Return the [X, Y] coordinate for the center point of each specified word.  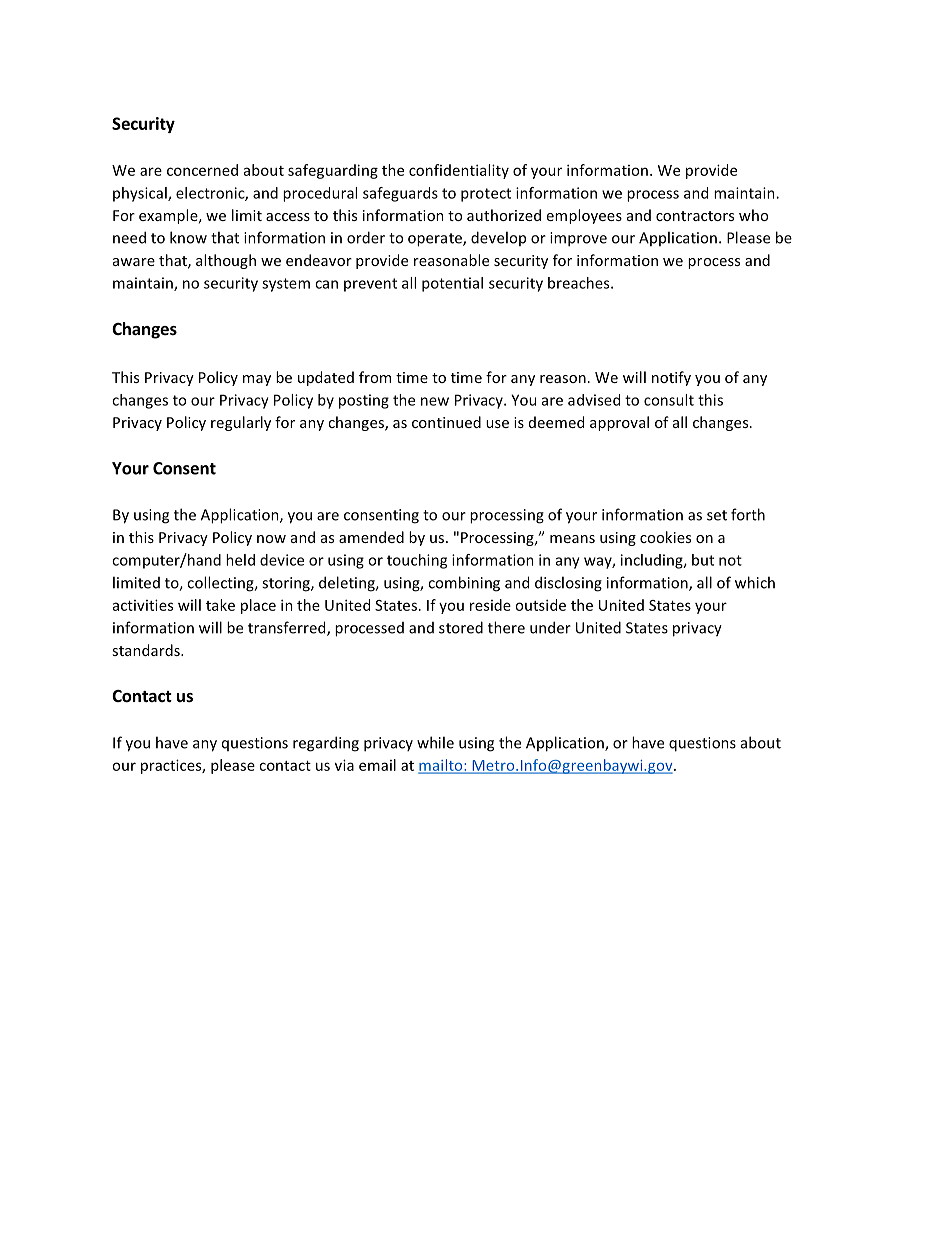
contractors [695, 216]
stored [461, 627]
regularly [241, 423]
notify [671, 378]
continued [446, 422]
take [220, 605]
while [435, 742]
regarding [326, 744]
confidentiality [459, 171]
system [286, 285]
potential [452, 284]
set [717, 515]
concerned [202, 170]
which [755, 582]
